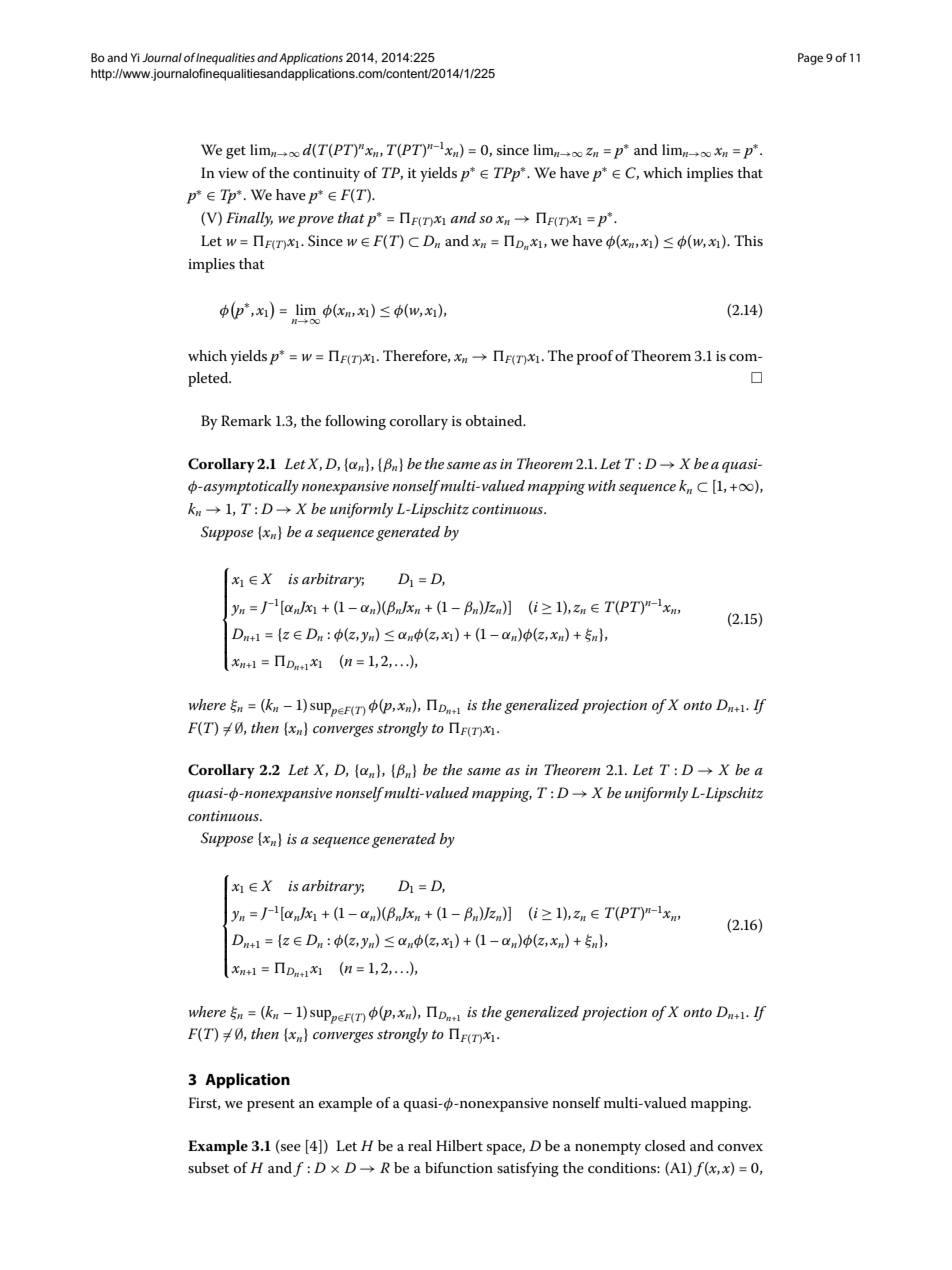  Describe the element at coordinates (208, 1167) in the screenshot. I see `subset` at that location.
